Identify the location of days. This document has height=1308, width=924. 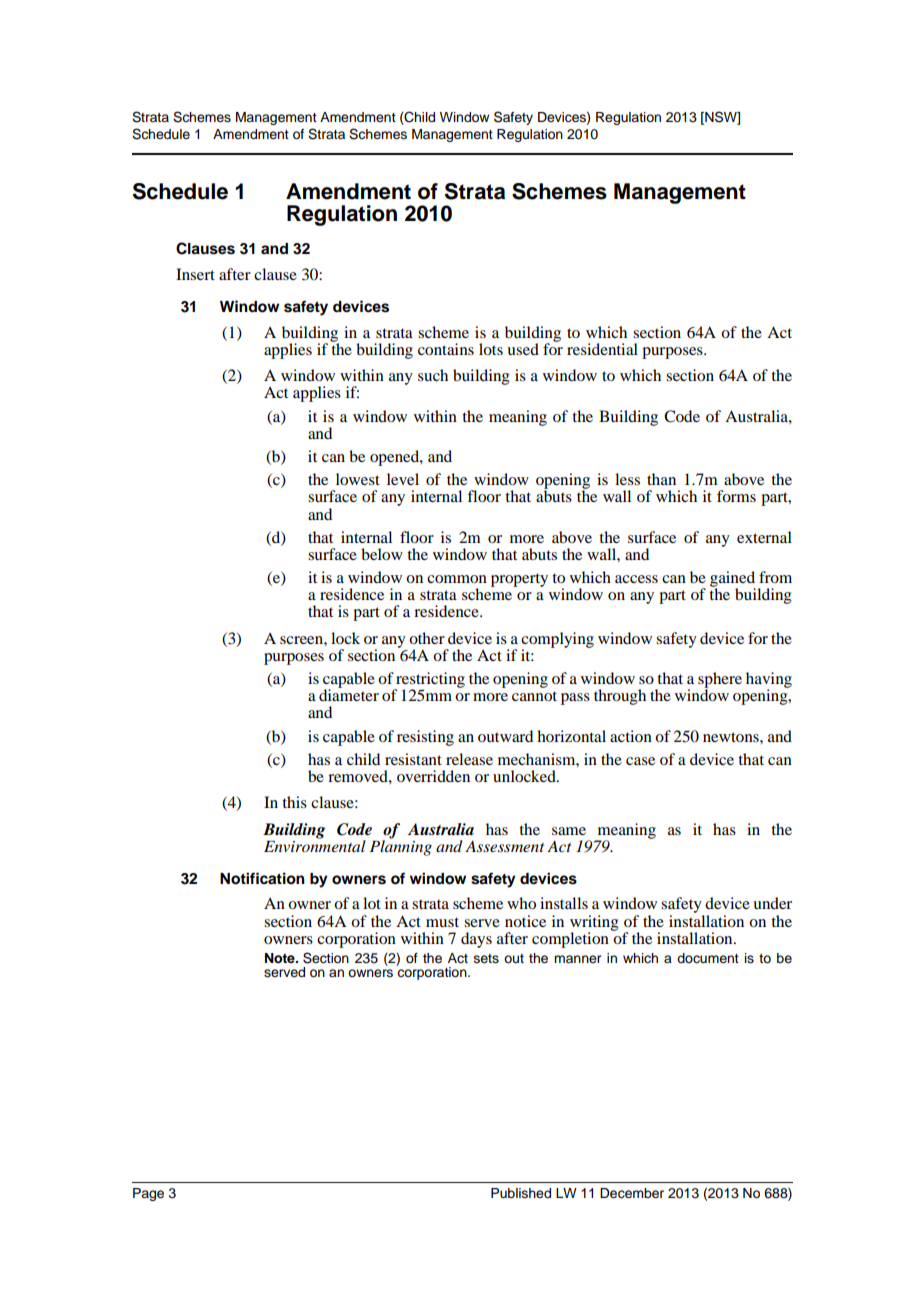
(476, 940).
